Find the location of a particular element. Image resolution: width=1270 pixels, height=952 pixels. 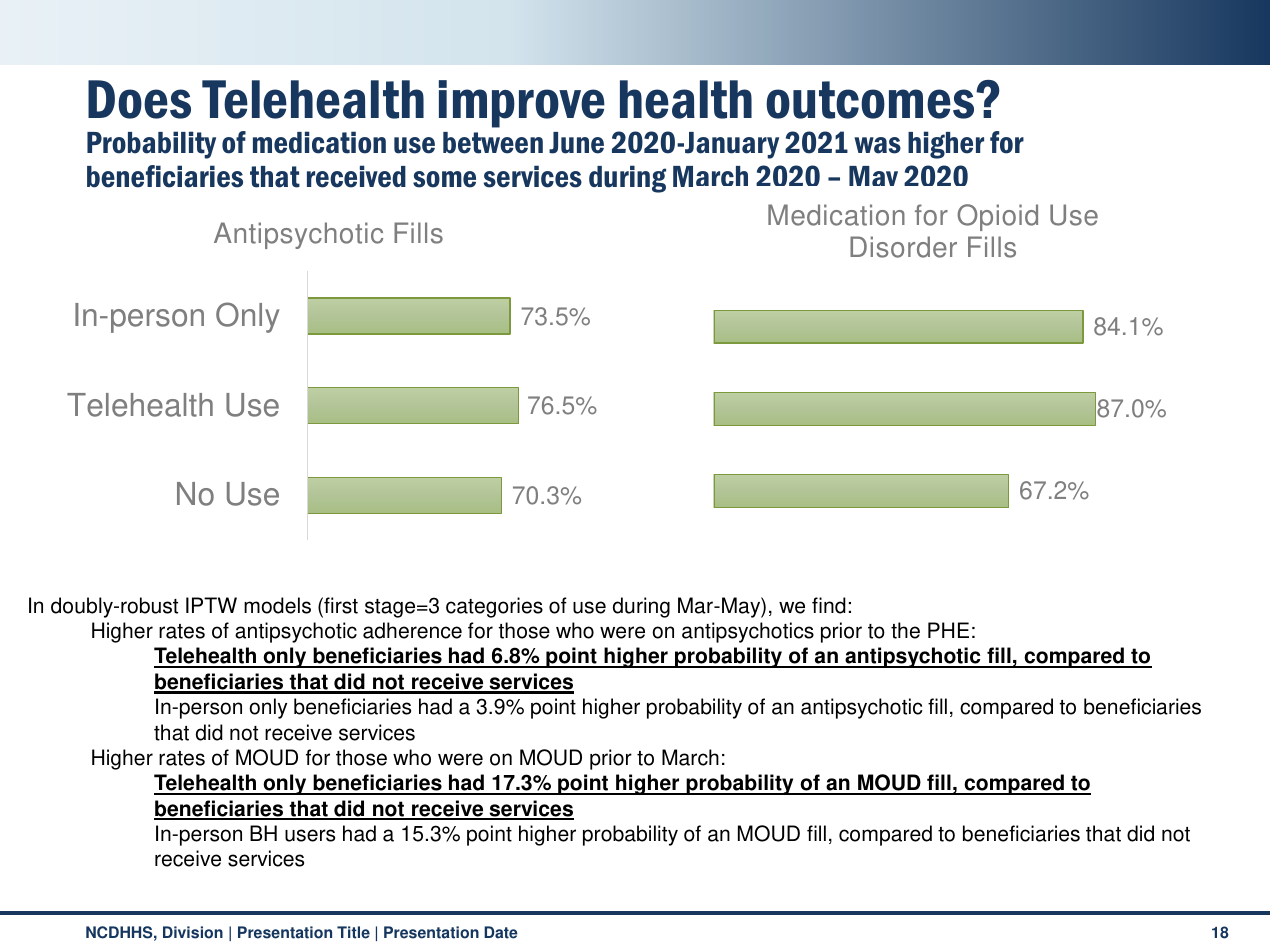

Title is located at coordinates (353, 932).
